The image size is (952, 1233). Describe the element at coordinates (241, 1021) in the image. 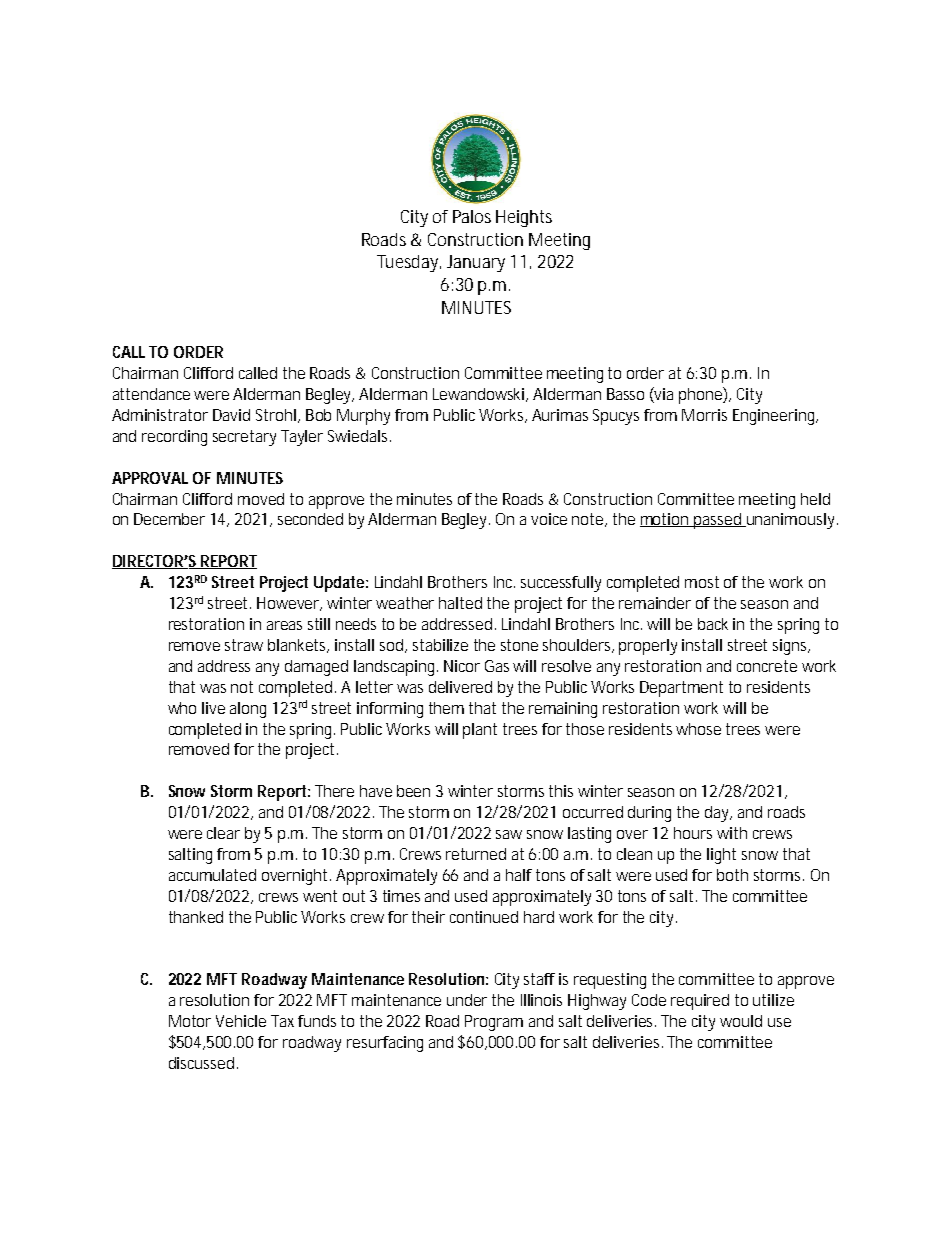

I see `Vehicle` at that location.
